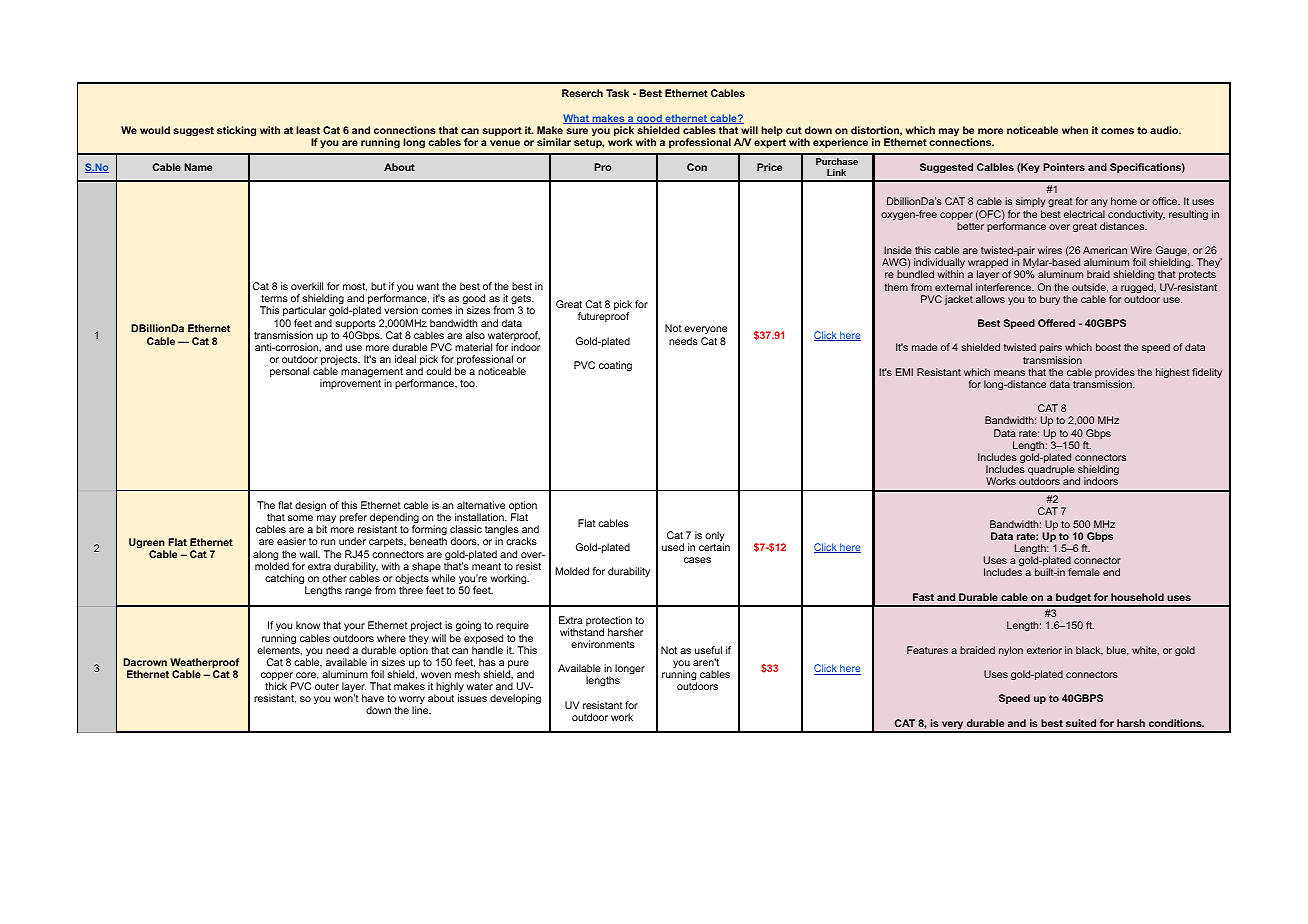 The height and width of the screenshot is (924, 1308). Describe the element at coordinates (276, 686) in the screenshot. I see `thick` at that location.
